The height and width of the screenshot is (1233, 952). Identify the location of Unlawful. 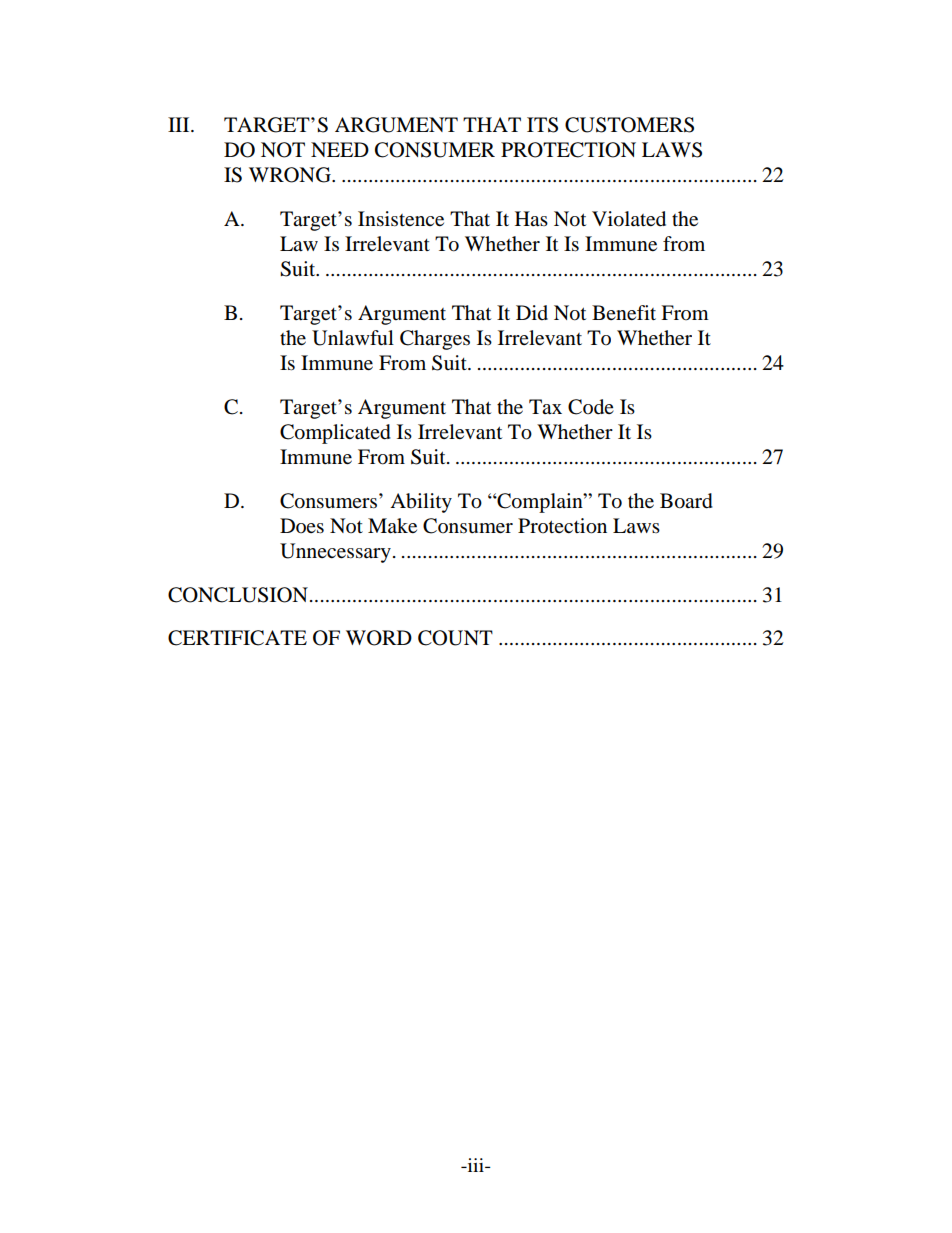
(353, 338).
